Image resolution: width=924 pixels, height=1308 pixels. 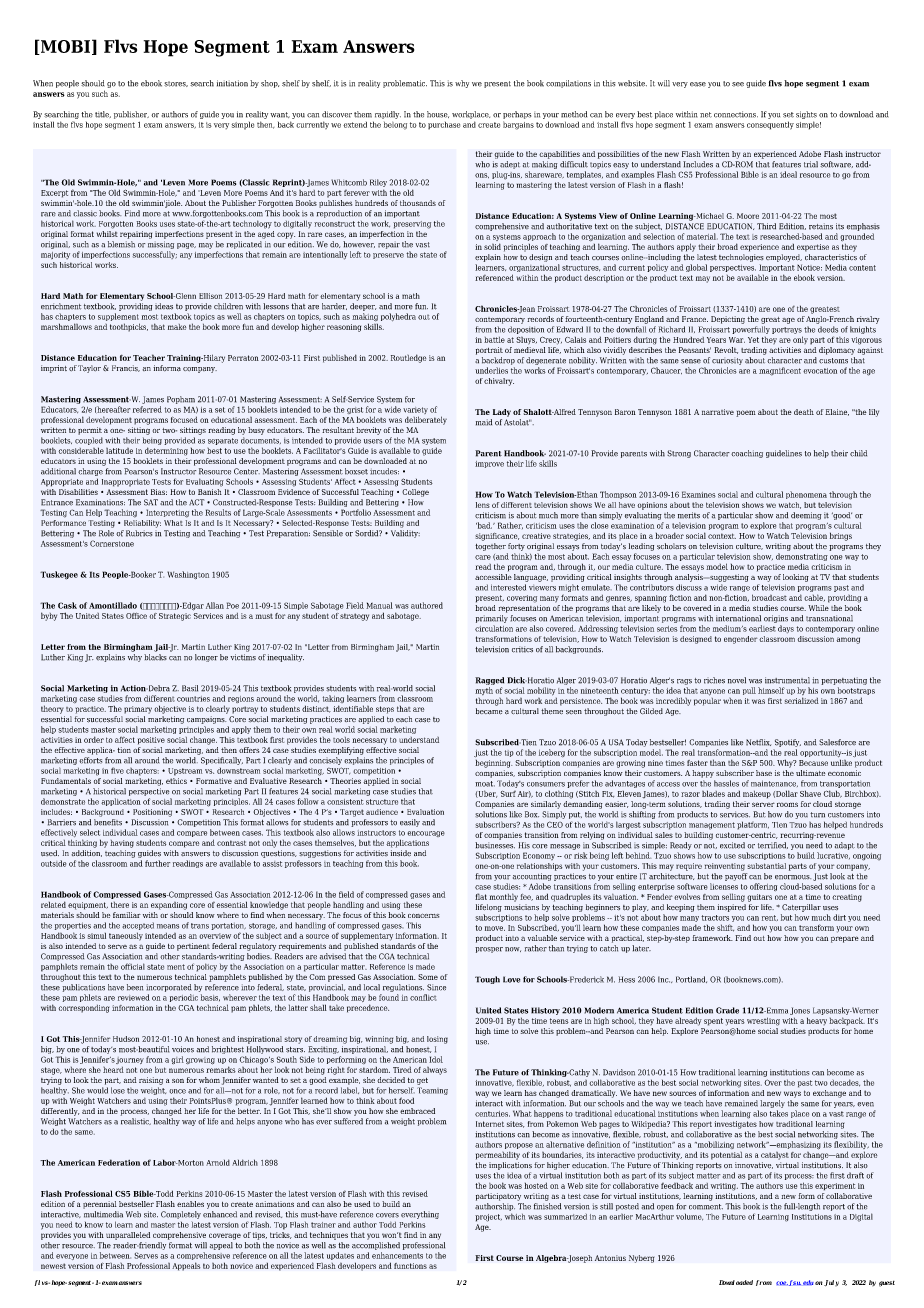 I want to click on myth, so click(x=484, y=691).
